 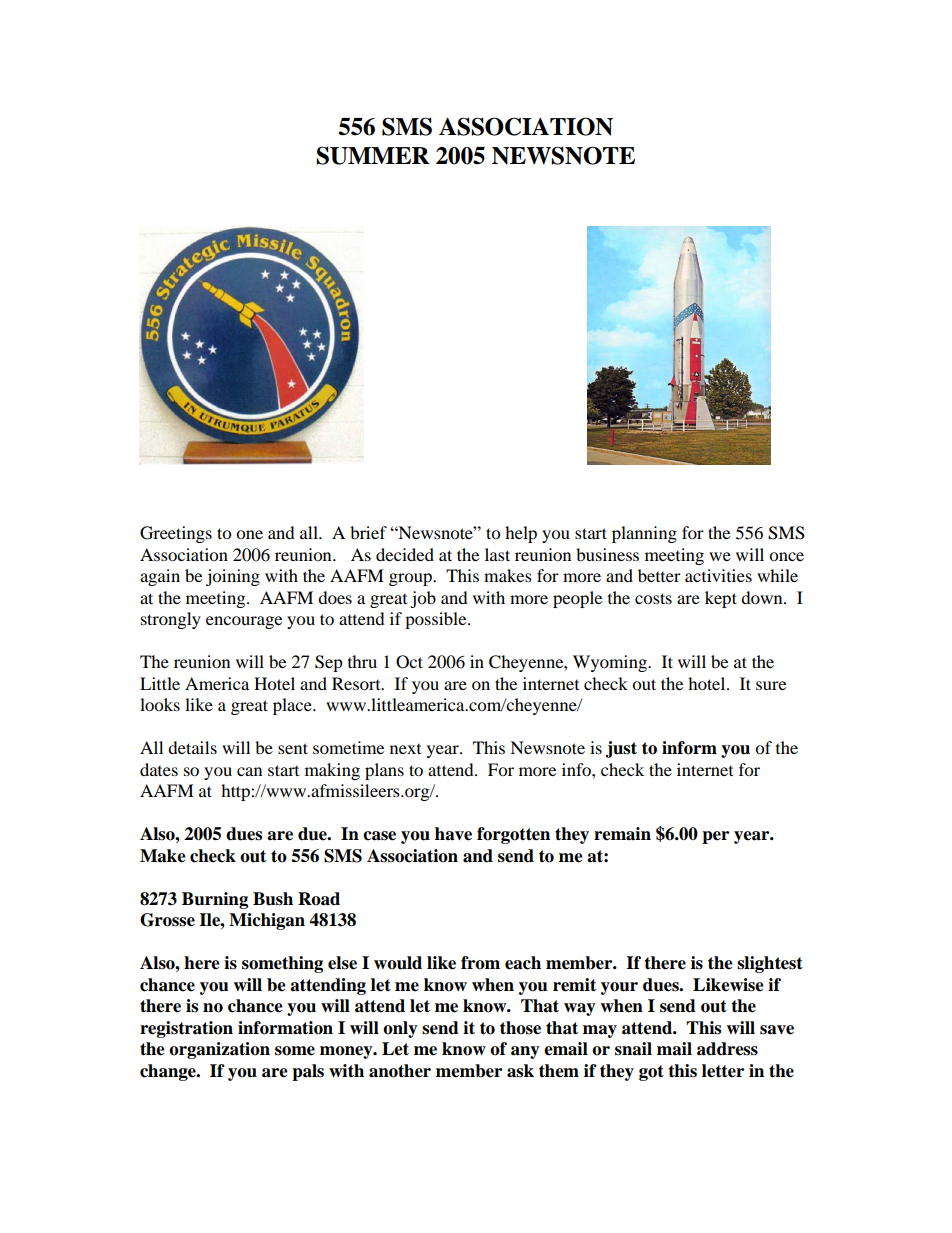 What do you see at coordinates (244, 622) in the image?
I see `encourage` at bounding box center [244, 622].
